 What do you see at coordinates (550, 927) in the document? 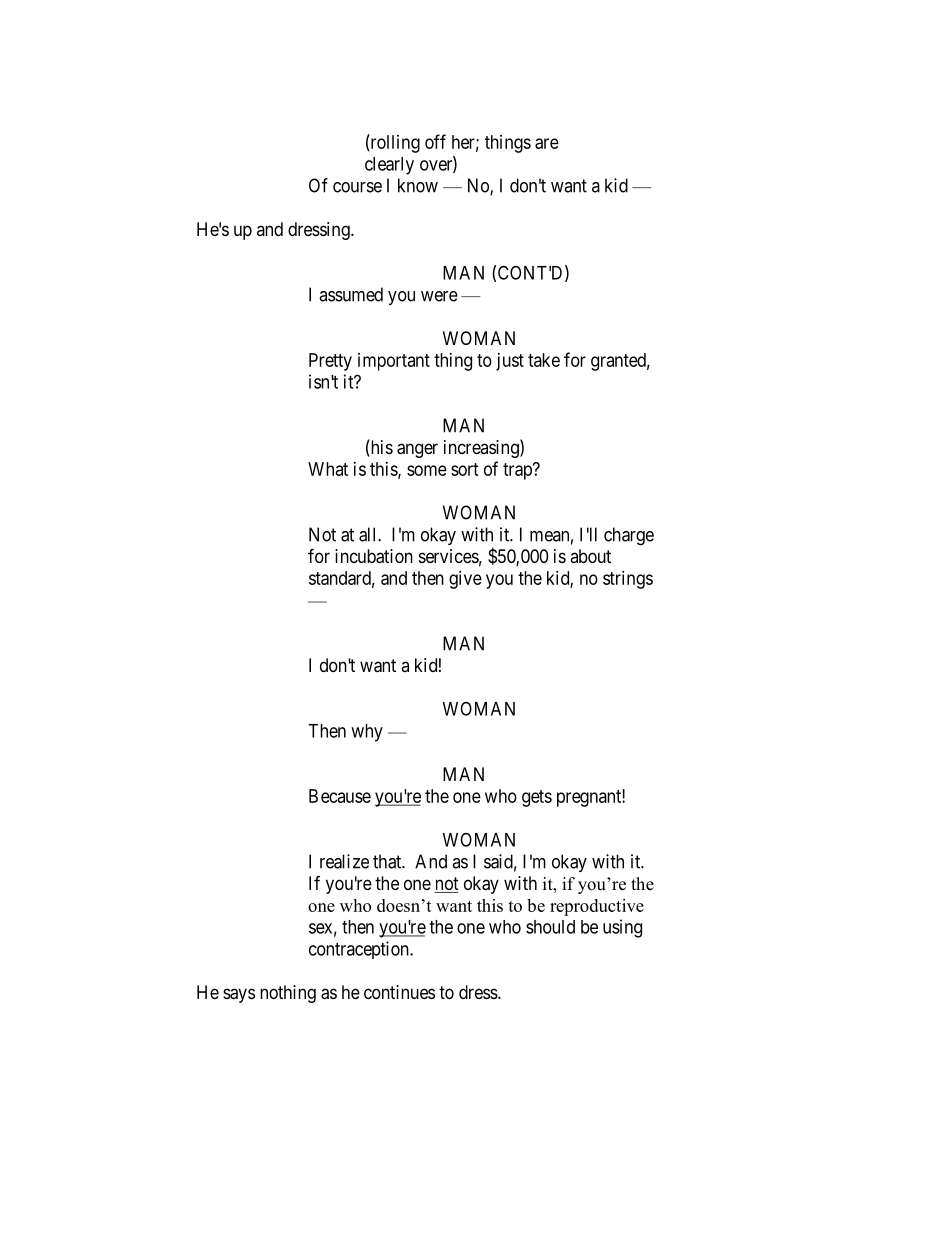
I see `should` at bounding box center [550, 927].
